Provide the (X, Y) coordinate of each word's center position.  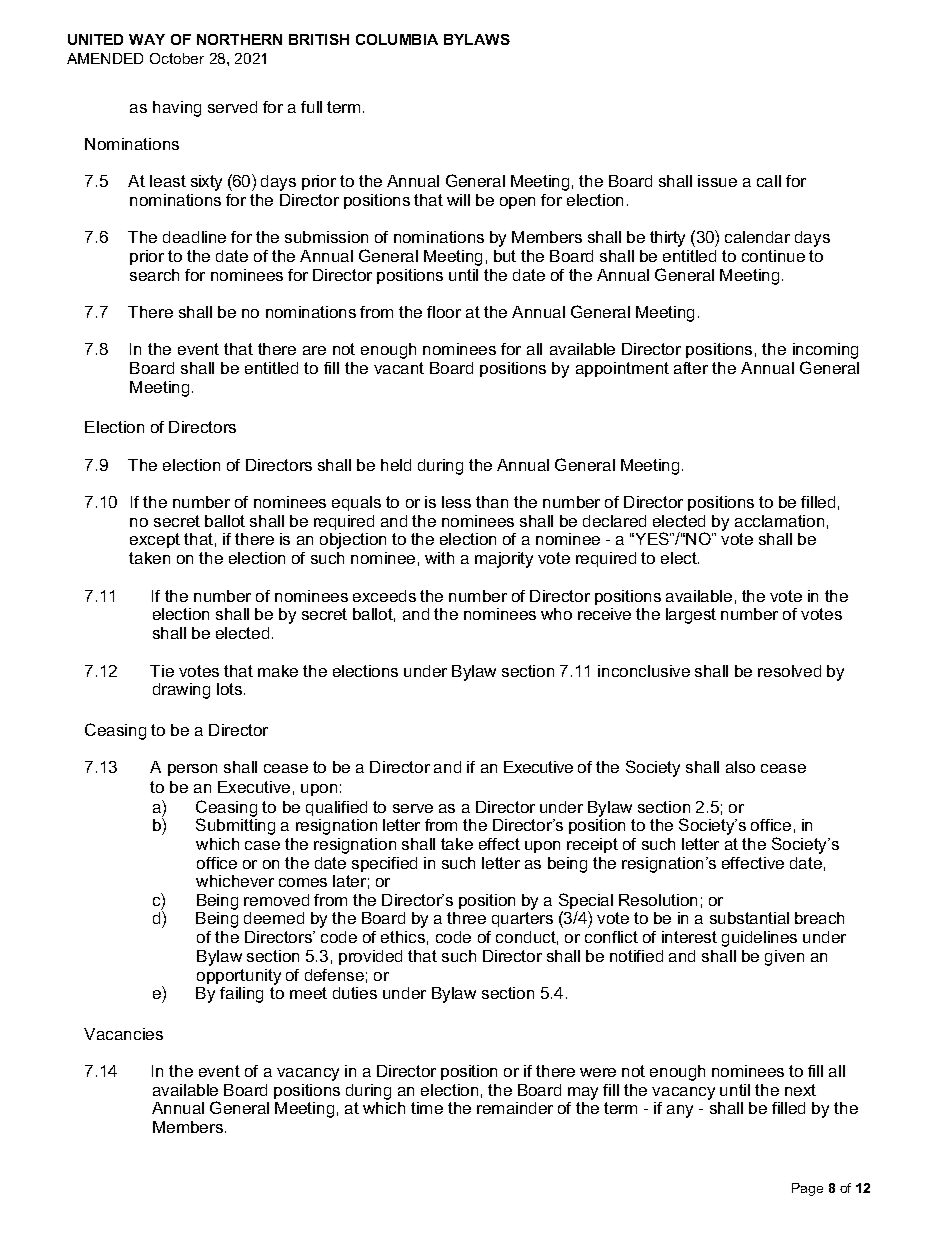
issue (717, 181)
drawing (181, 691)
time (427, 1108)
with (439, 558)
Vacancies (123, 1034)
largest (691, 616)
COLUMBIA (397, 39)
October (177, 58)
